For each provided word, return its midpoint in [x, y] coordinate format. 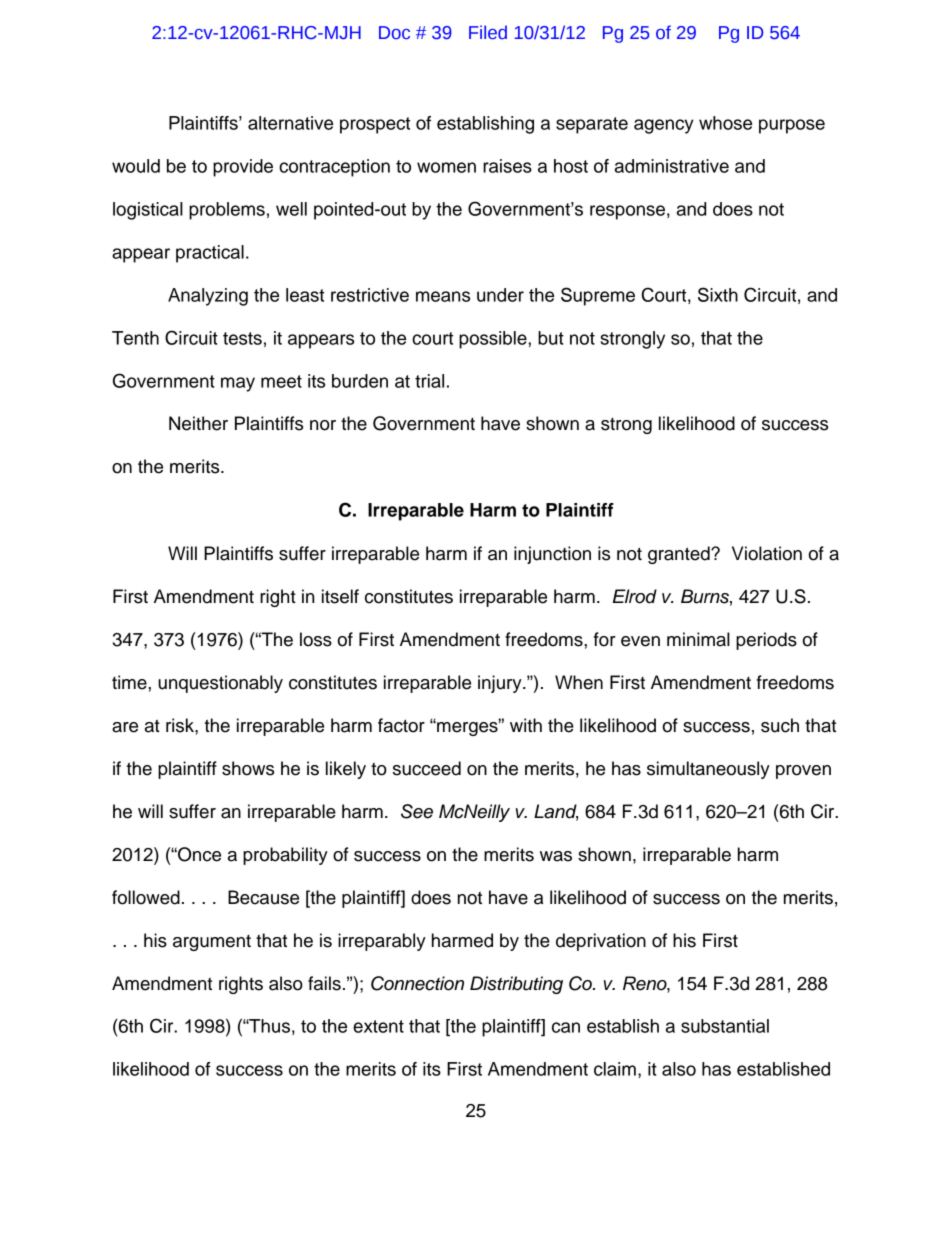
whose [725, 123]
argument [212, 943]
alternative [290, 123]
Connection [417, 983]
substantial [725, 1026]
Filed [488, 32]
